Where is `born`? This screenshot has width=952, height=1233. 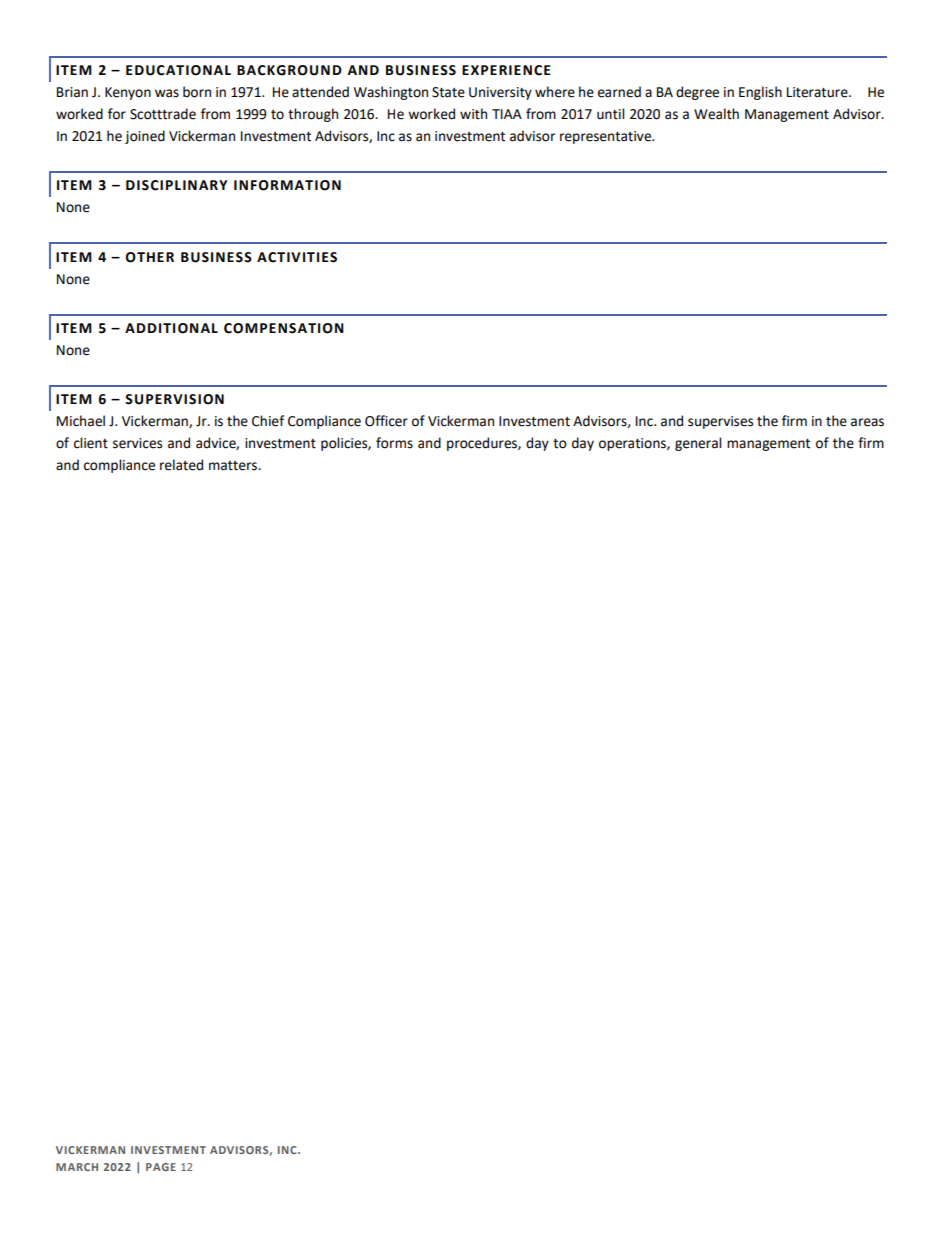
born is located at coordinates (197, 92).
